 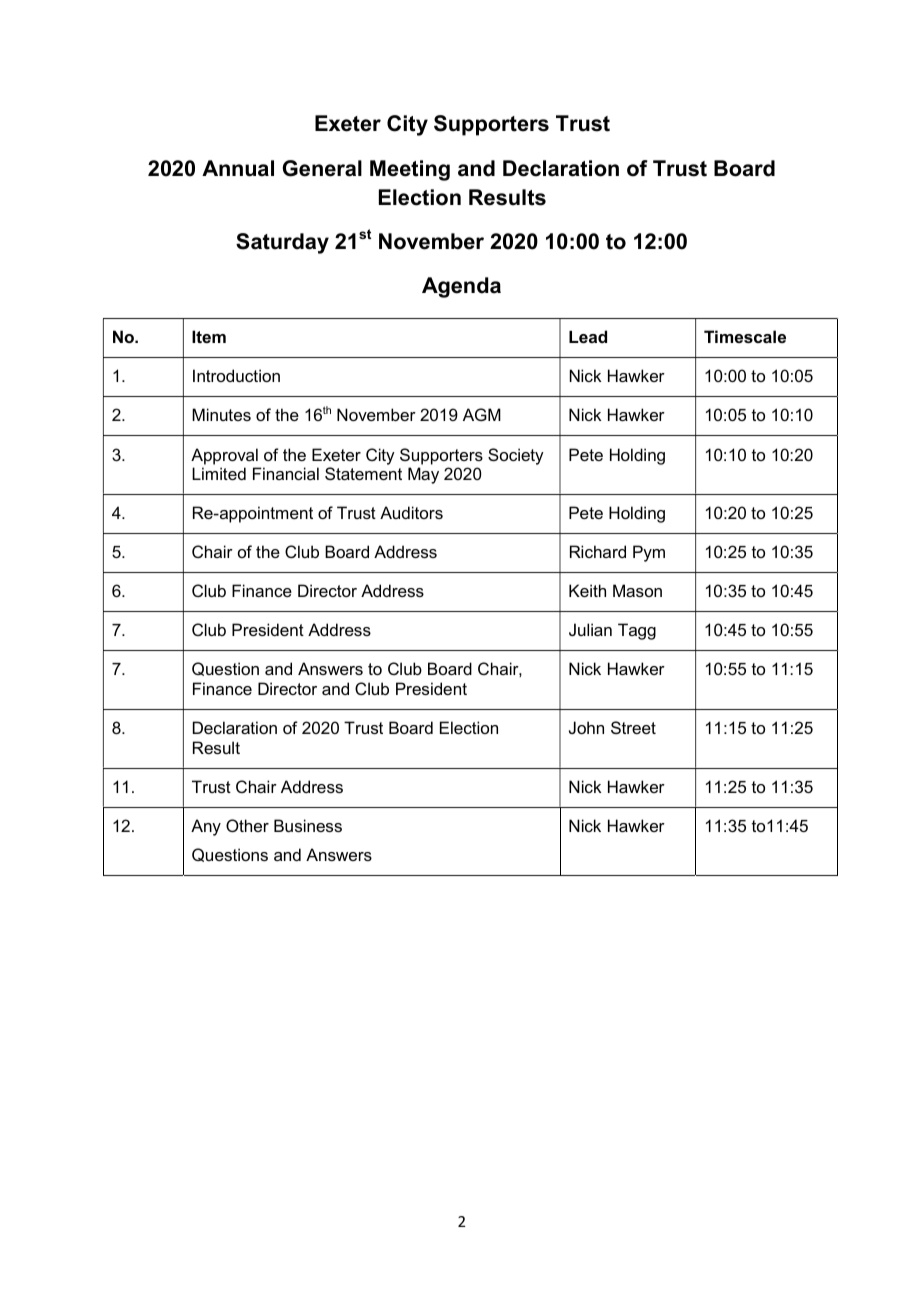 I want to click on Street, so click(x=633, y=727).
